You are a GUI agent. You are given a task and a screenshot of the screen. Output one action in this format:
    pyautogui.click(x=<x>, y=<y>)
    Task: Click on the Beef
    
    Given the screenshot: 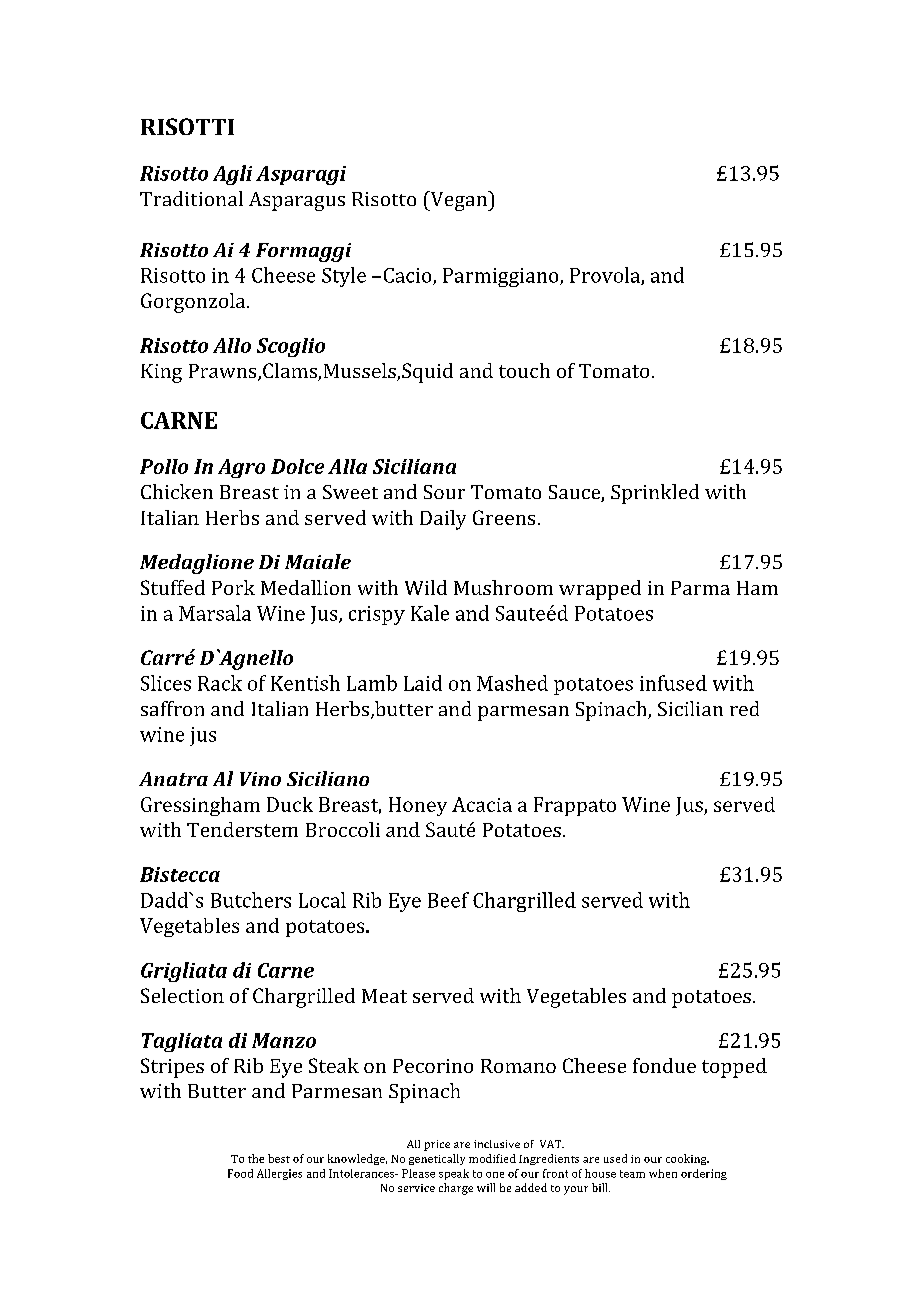 What is the action you would take?
    pyautogui.click(x=448, y=900)
